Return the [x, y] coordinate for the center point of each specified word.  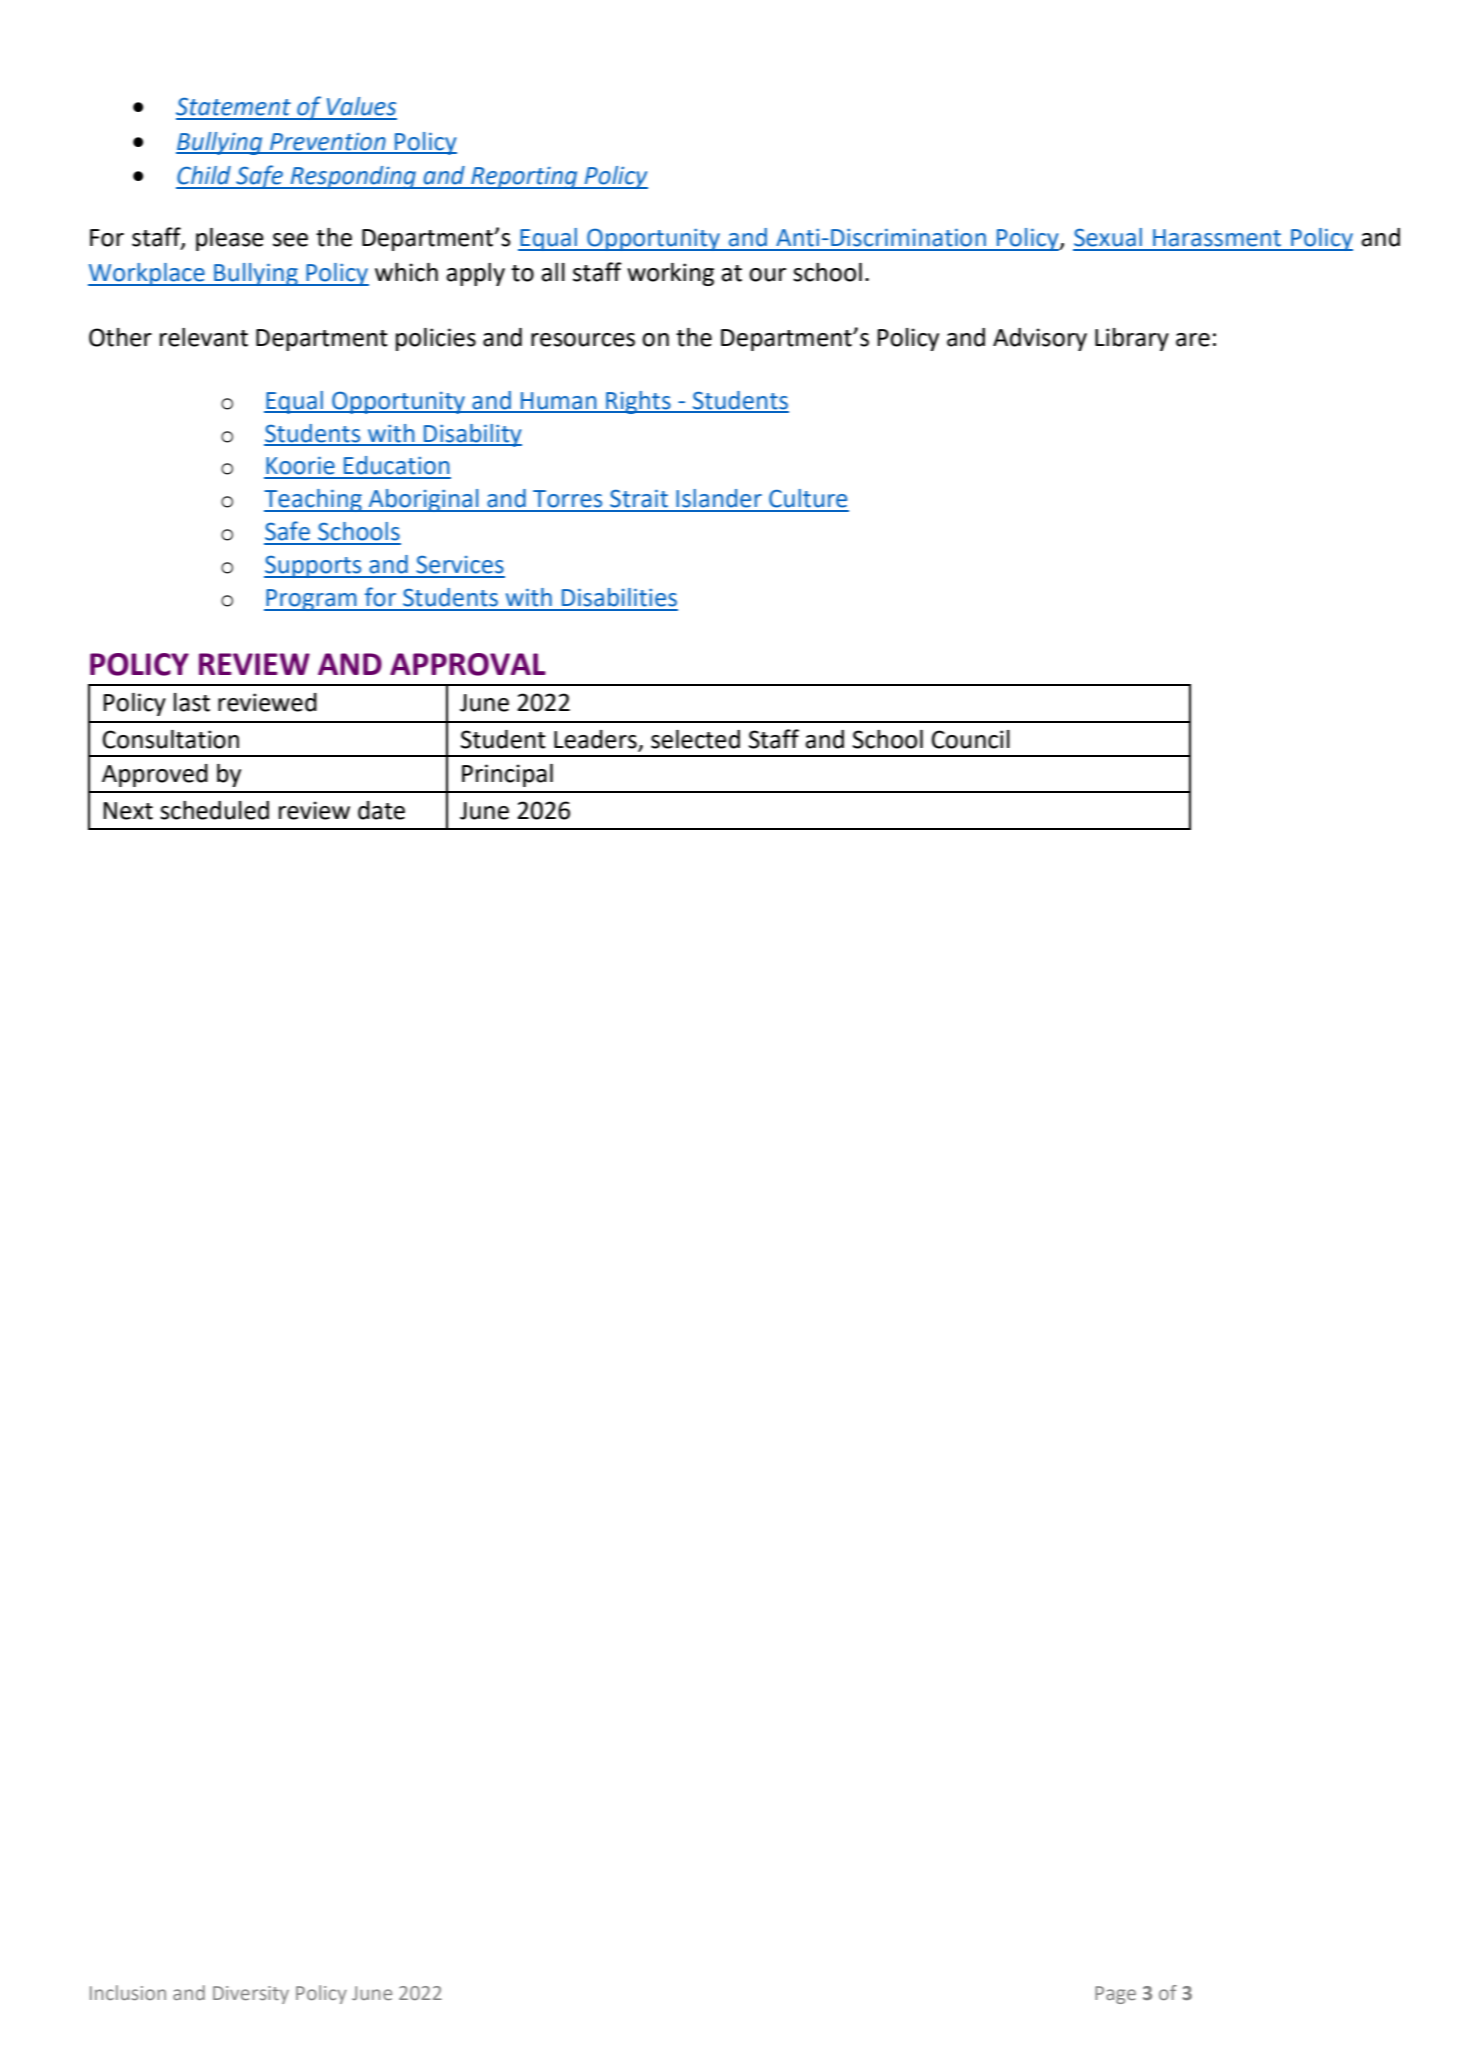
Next [128, 811]
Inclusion [128, 1992]
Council [971, 739]
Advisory [1040, 339]
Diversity [251, 1995]
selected [695, 739]
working [670, 274]
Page [1115, 1995]
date [381, 810]
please [230, 239]
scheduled [214, 810]
